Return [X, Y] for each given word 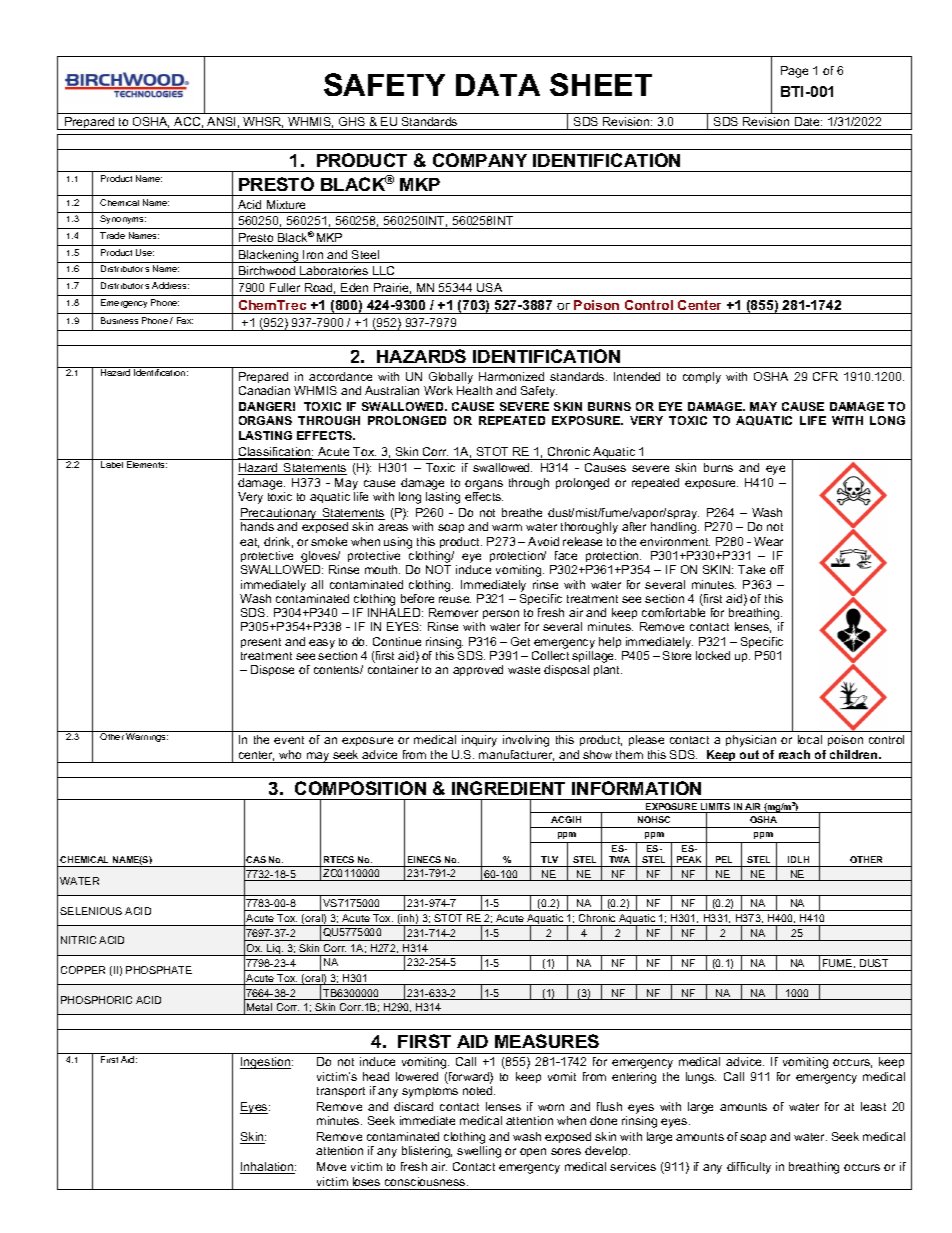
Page [794, 72]
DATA [498, 85]
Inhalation [268, 1168]
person [501, 614]
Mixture [286, 204]
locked [713, 655]
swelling [479, 1152]
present [261, 643]
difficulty [749, 1168]
